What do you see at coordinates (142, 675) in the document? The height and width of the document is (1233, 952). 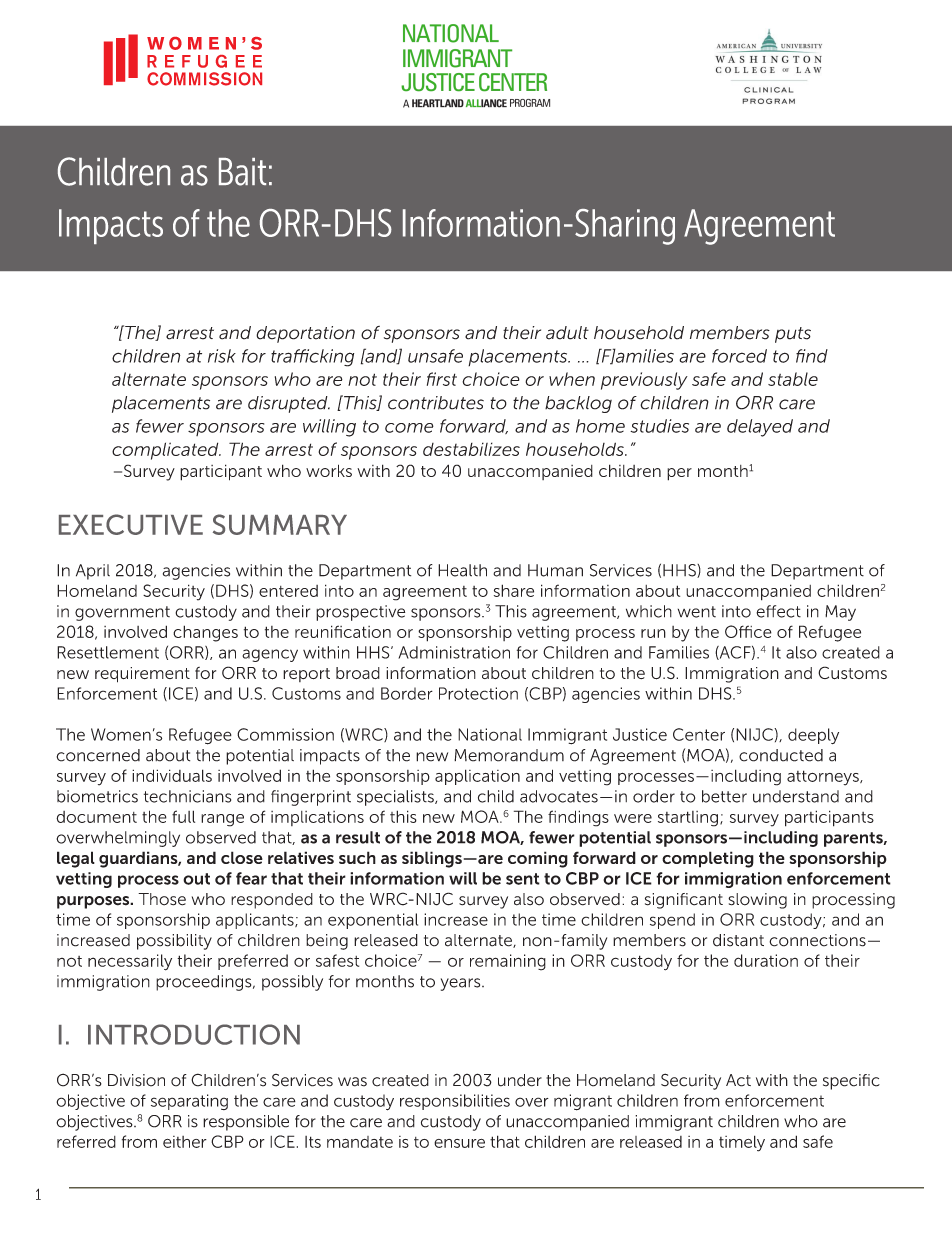 I see `requirement` at bounding box center [142, 675].
